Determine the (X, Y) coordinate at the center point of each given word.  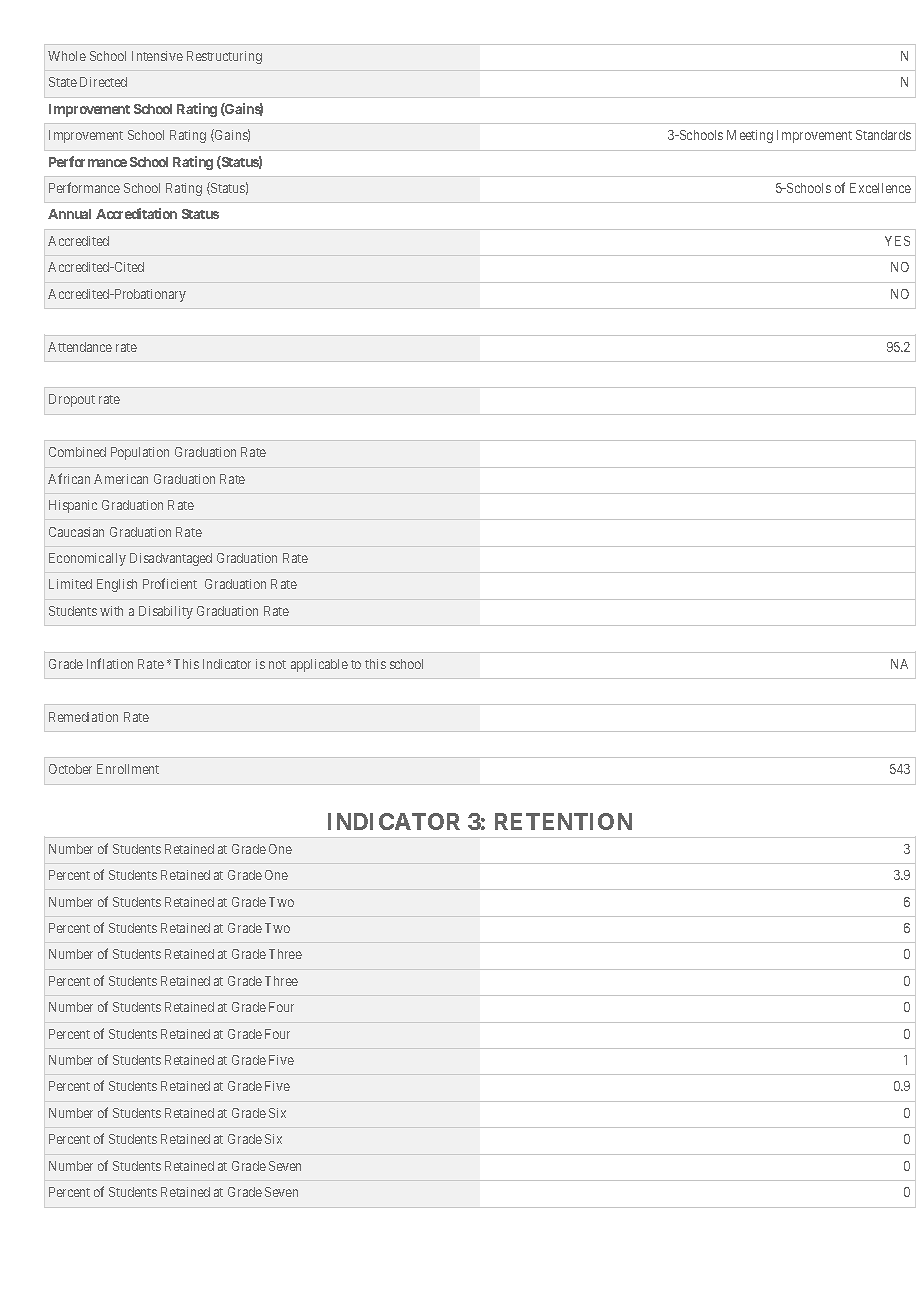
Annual (69, 214)
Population (140, 453)
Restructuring (224, 57)
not (277, 664)
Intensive (157, 56)
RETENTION (563, 821)
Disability (166, 612)
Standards (883, 135)
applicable (319, 665)
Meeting (750, 136)
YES (897, 241)
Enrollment (128, 769)
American (121, 479)
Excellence (880, 188)
